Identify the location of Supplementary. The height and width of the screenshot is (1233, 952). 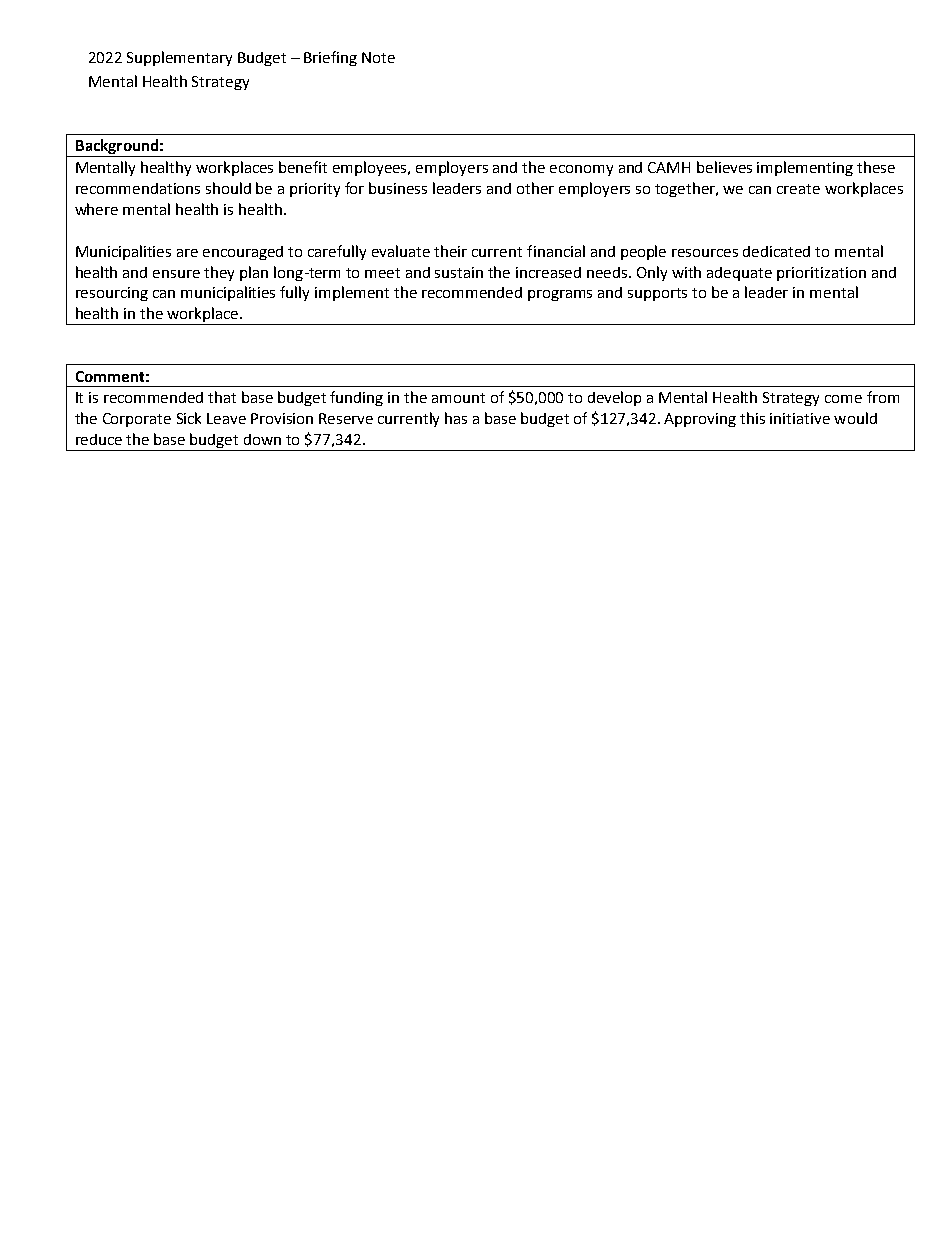
(179, 58).
